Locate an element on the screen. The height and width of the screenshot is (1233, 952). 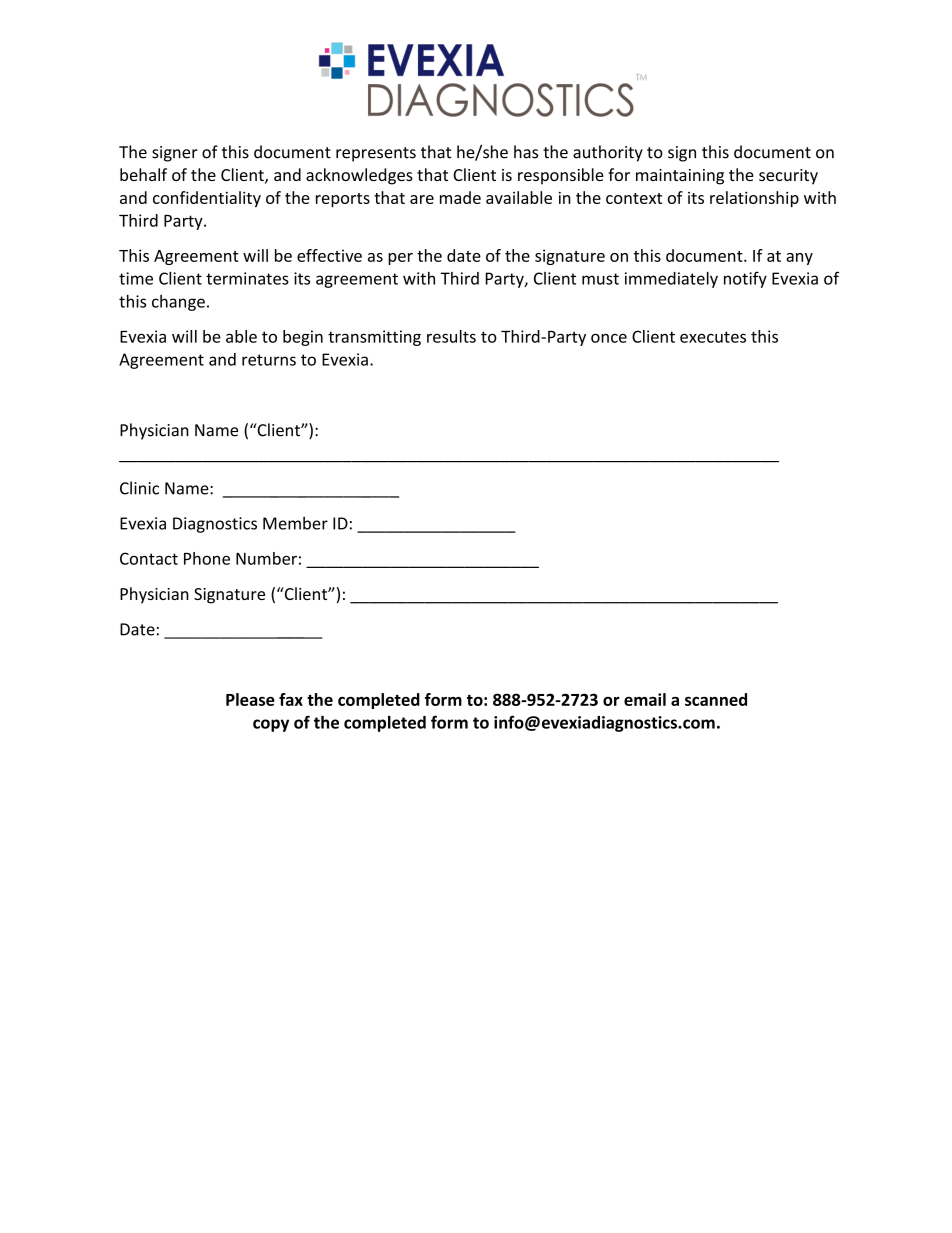
confidentiality is located at coordinates (207, 199).
